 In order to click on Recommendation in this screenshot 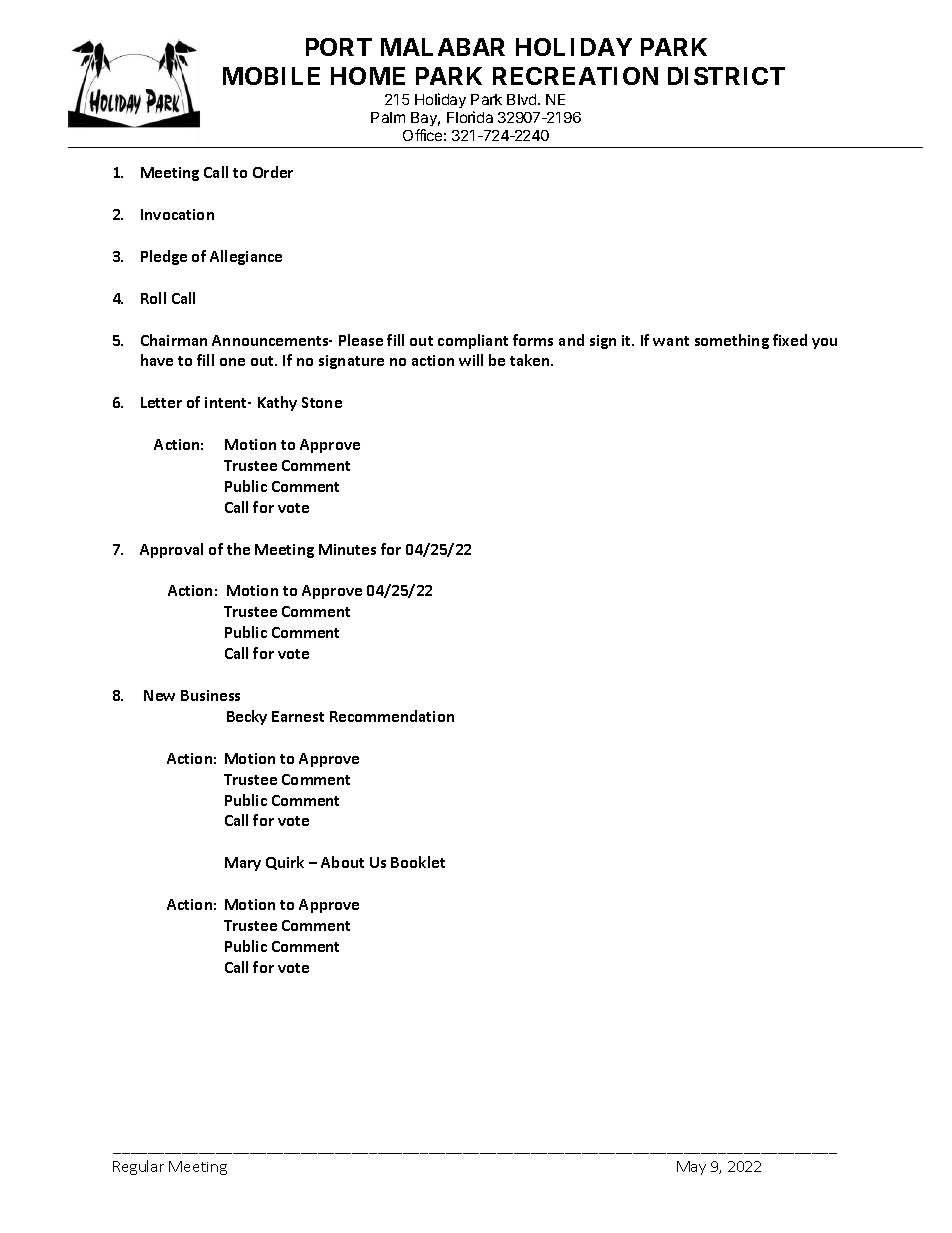, I will do `click(392, 716)`.
